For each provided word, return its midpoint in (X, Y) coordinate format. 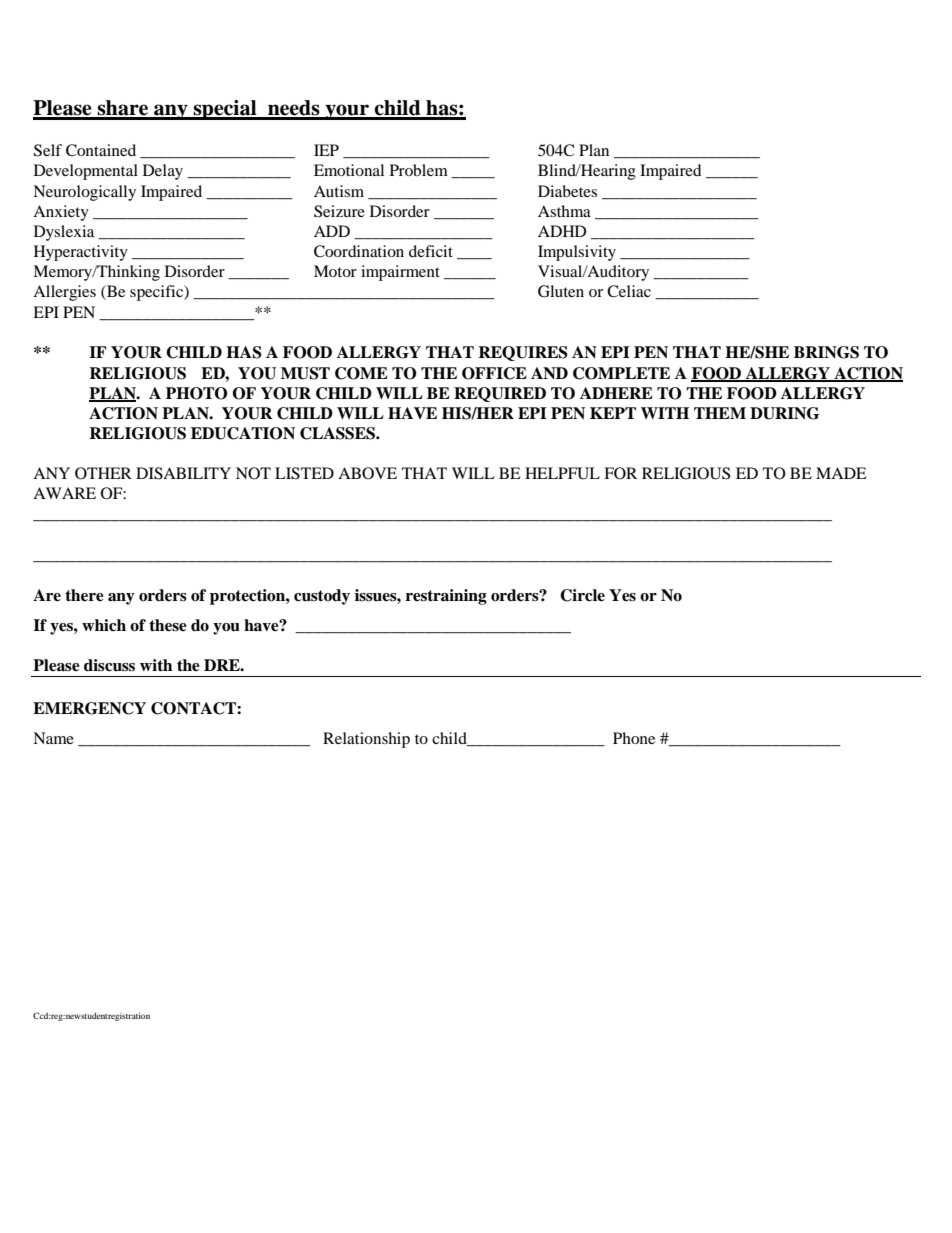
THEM (720, 413)
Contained (101, 150)
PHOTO (197, 393)
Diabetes (567, 191)
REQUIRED (500, 394)
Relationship (366, 740)
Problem (419, 170)
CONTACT (194, 708)
